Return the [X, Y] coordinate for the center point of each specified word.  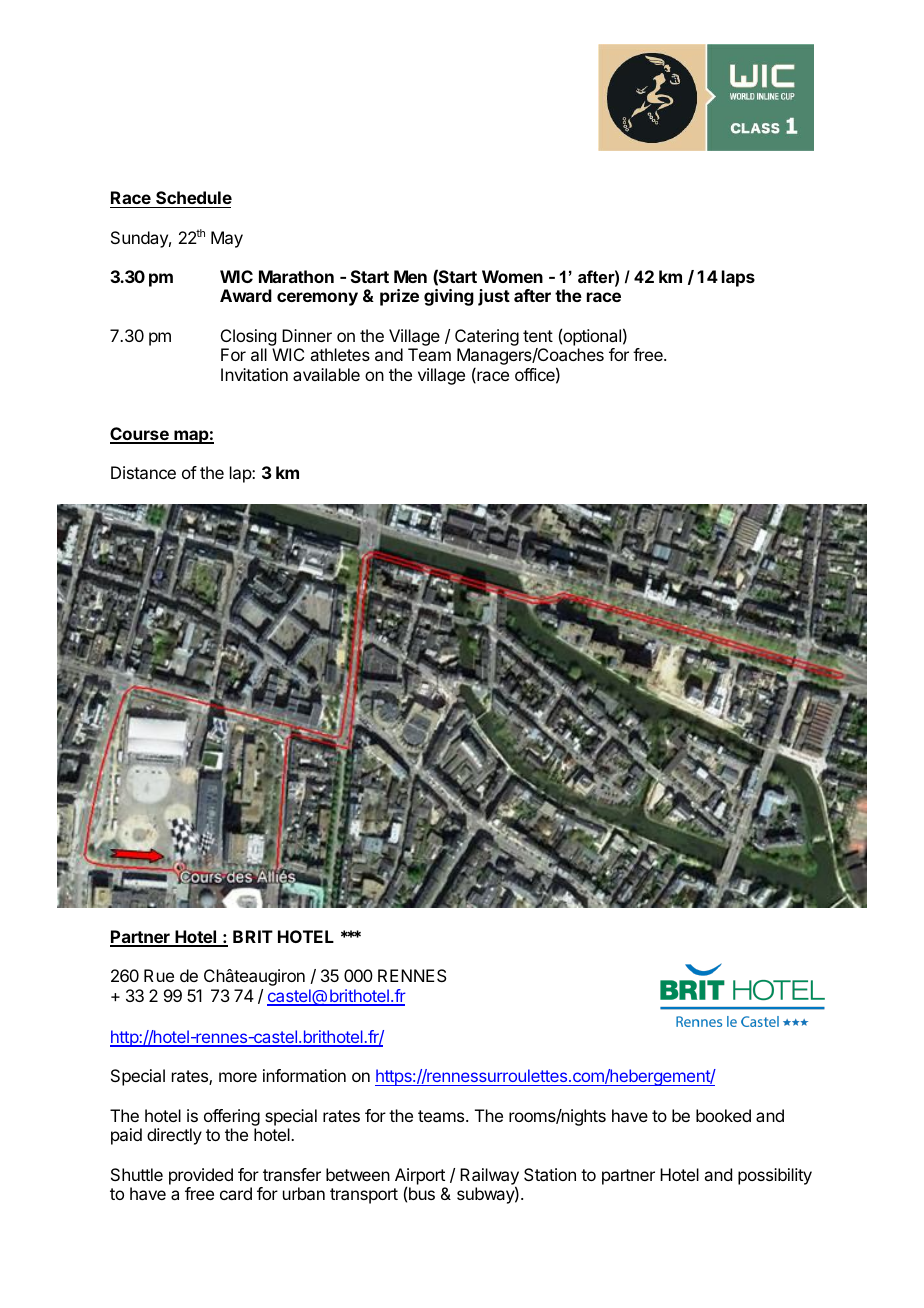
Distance [143, 472]
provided [201, 1176]
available [326, 374]
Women [512, 276]
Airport [420, 1177]
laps [738, 278]
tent [538, 336]
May [227, 239]
